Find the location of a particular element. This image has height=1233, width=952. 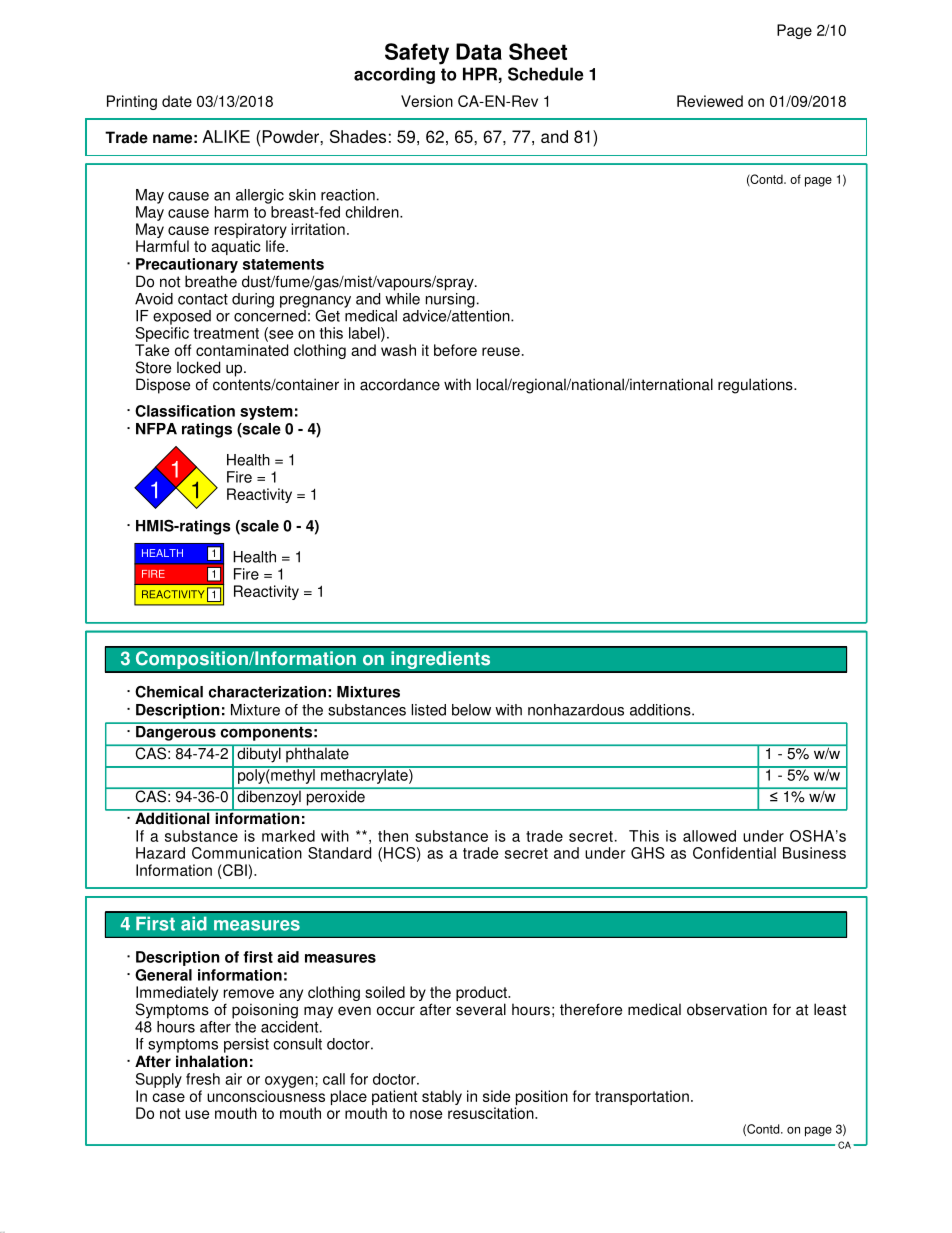

additions is located at coordinates (661, 710).
